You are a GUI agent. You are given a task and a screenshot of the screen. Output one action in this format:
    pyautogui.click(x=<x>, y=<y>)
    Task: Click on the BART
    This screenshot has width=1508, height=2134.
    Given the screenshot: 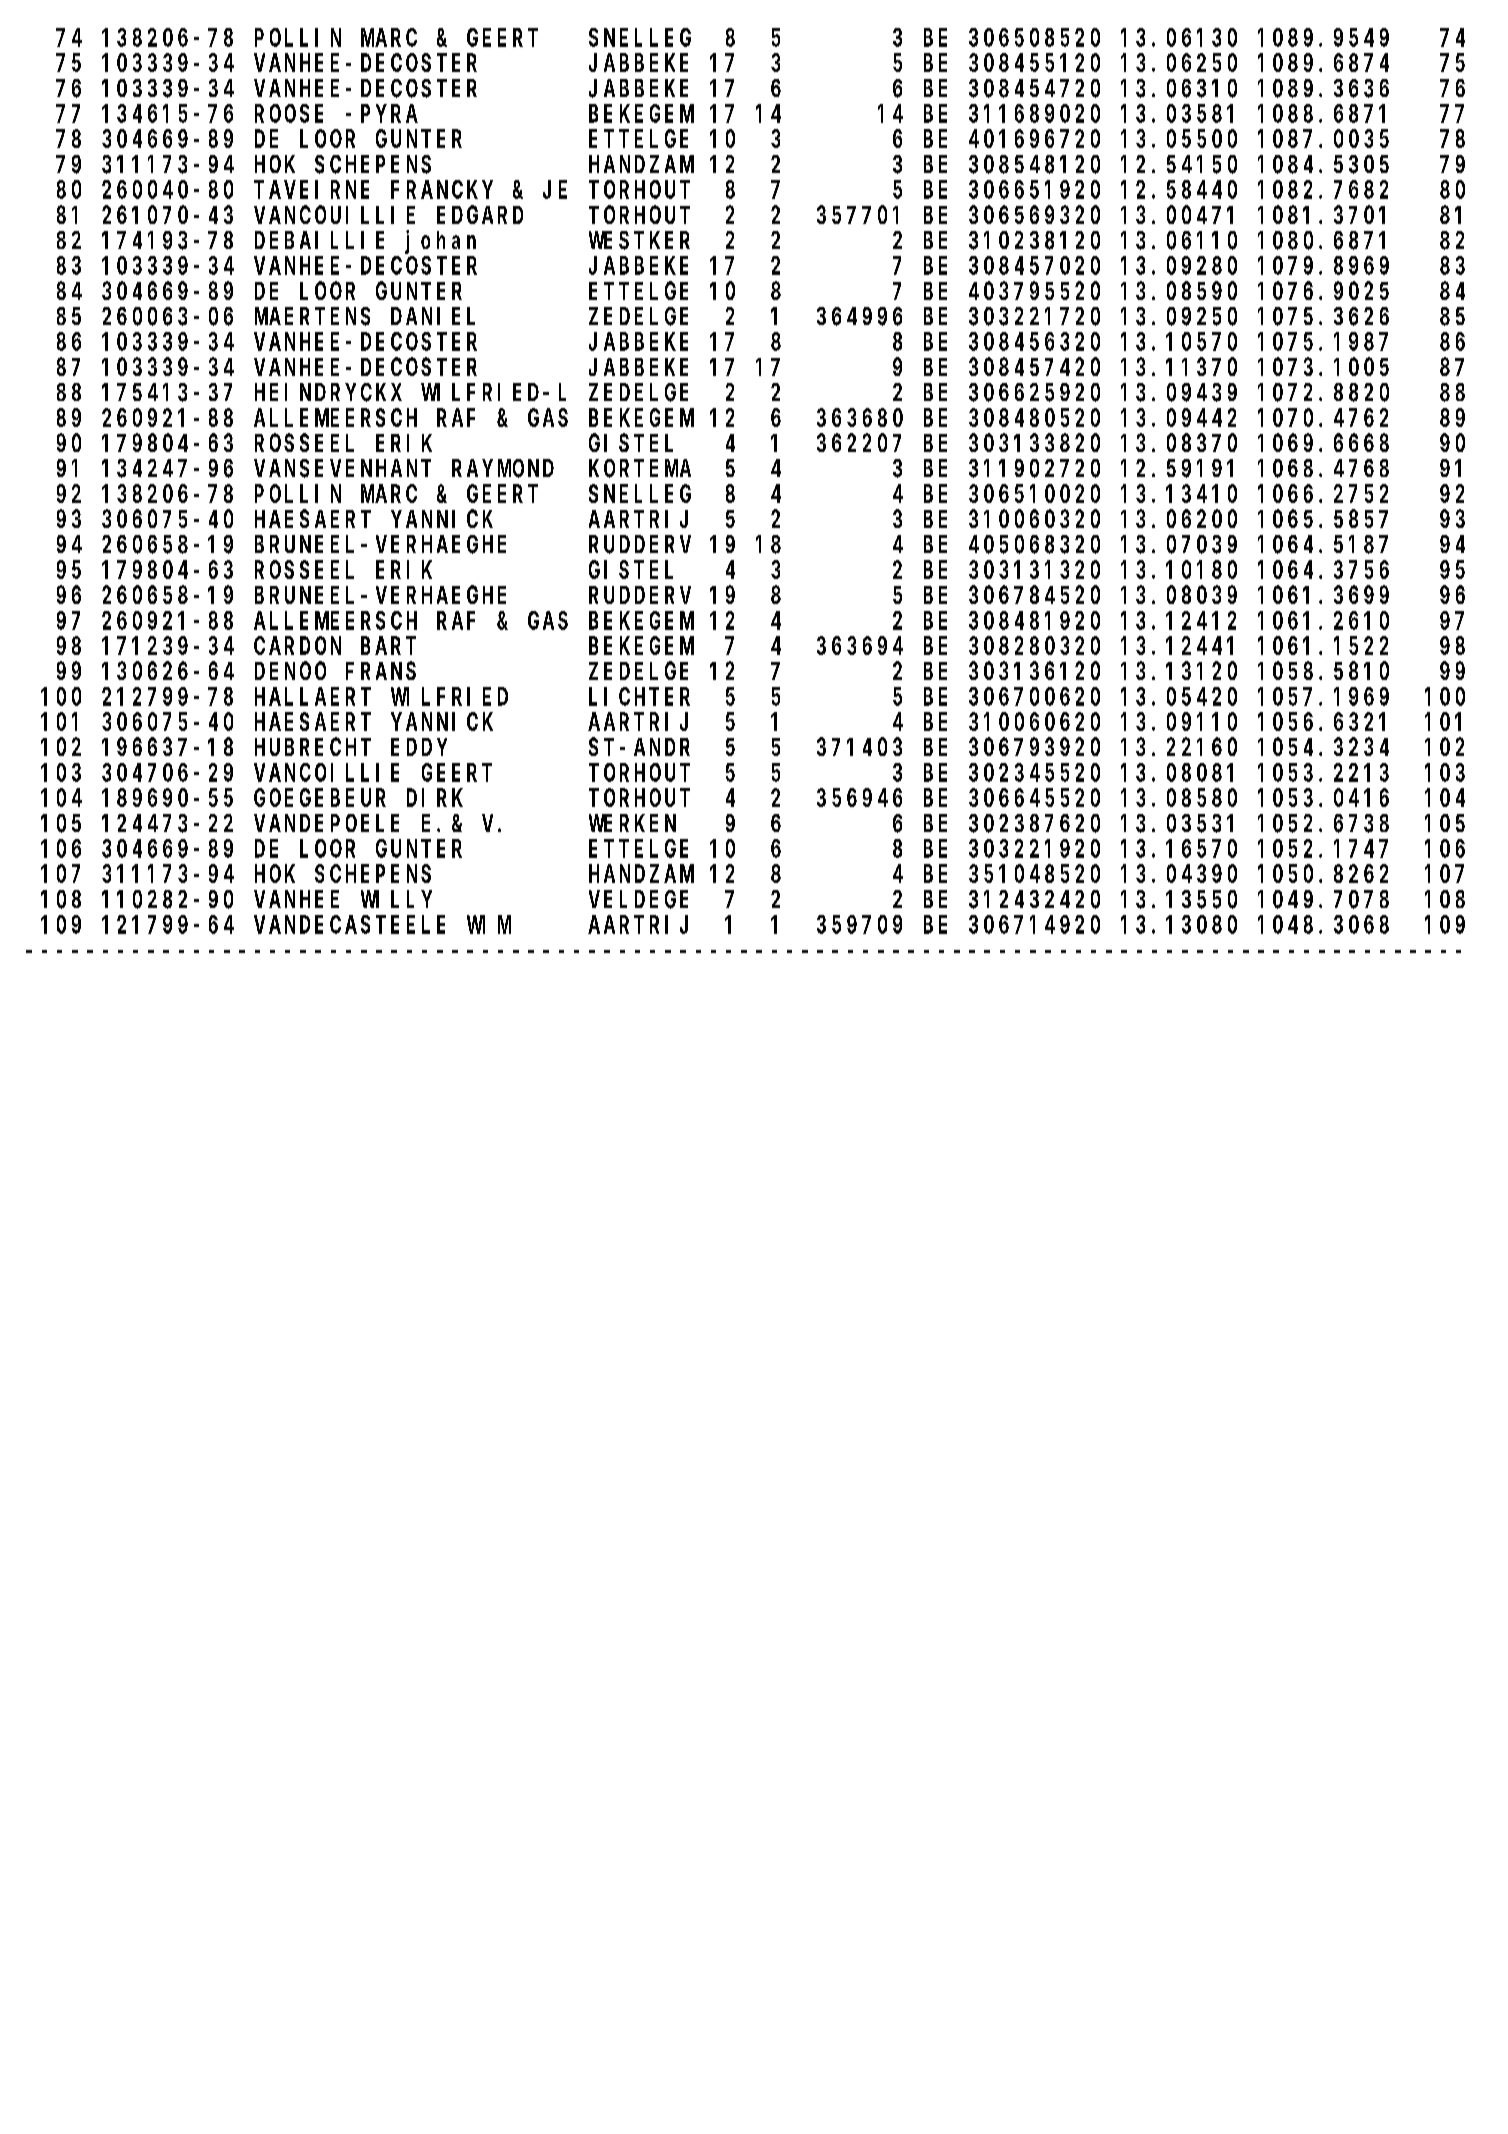 What is the action you would take?
    pyautogui.click(x=388, y=646)
